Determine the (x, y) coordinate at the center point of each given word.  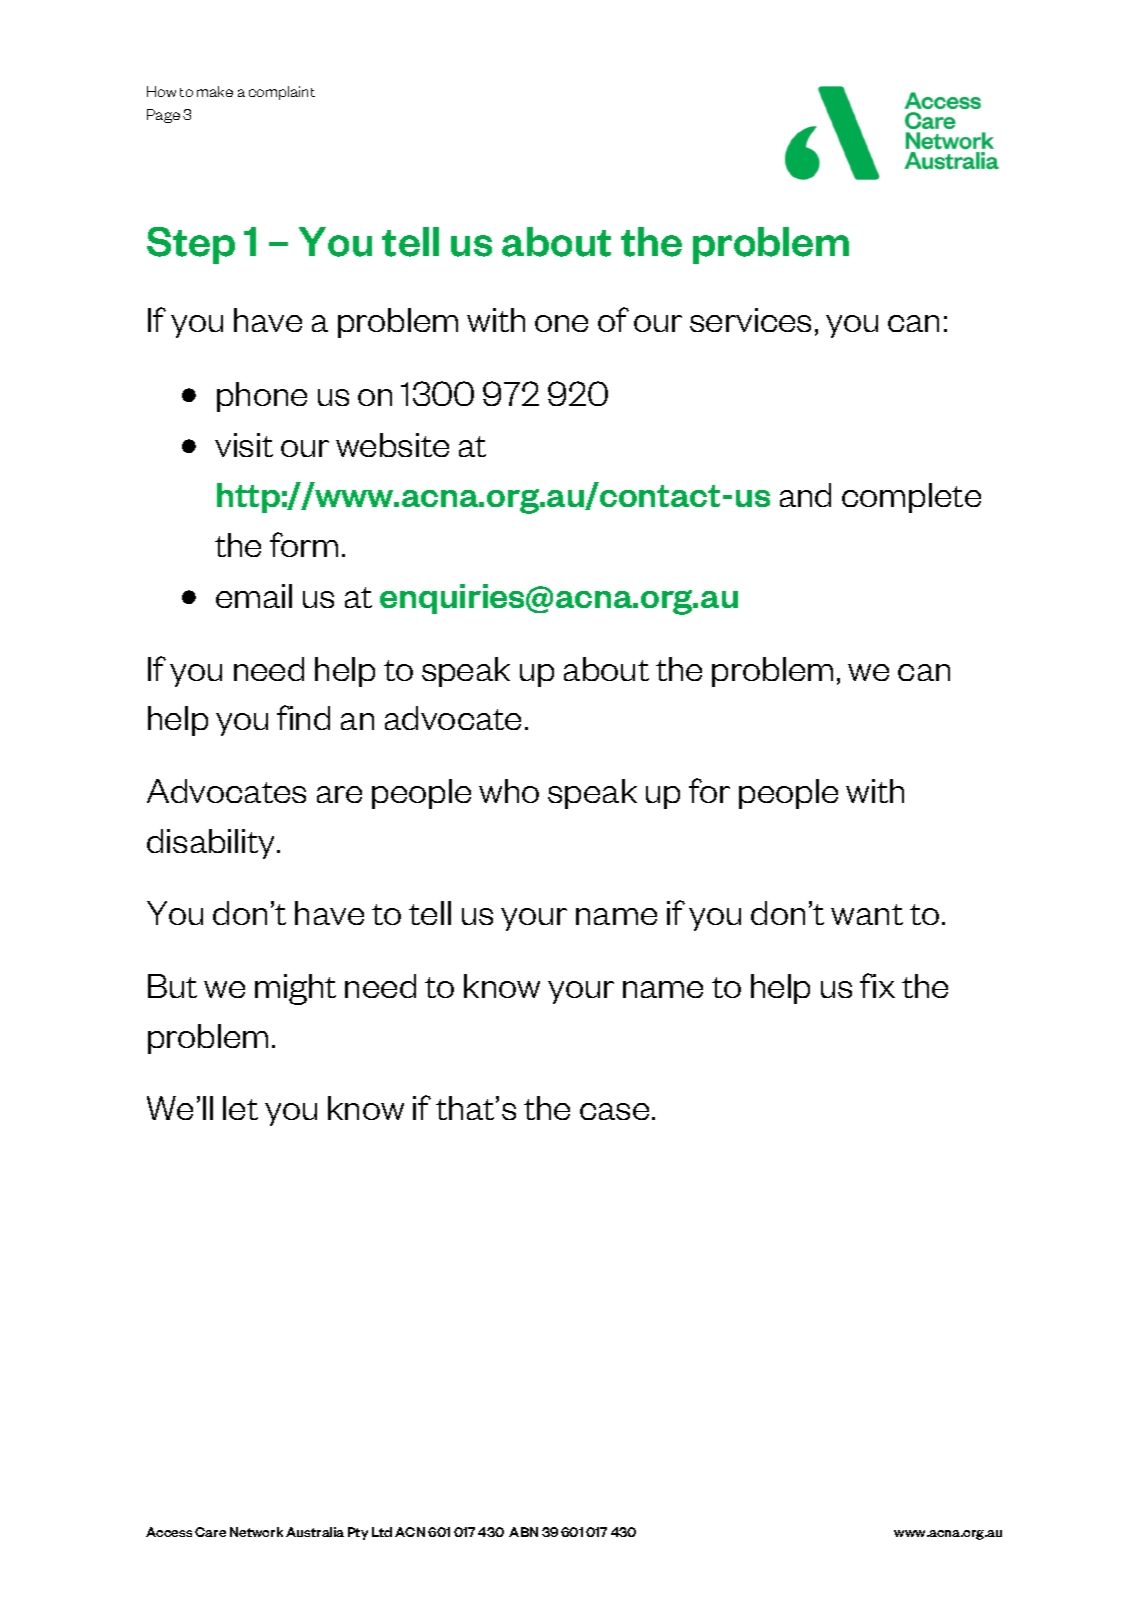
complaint (282, 93)
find (303, 717)
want (867, 914)
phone (262, 397)
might (295, 989)
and (805, 495)
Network (256, 1532)
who (509, 791)
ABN (523, 1532)
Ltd (382, 1532)
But (172, 986)
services (750, 320)
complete (911, 498)
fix (877, 985)
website (392, 445)
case (614, 1111)
